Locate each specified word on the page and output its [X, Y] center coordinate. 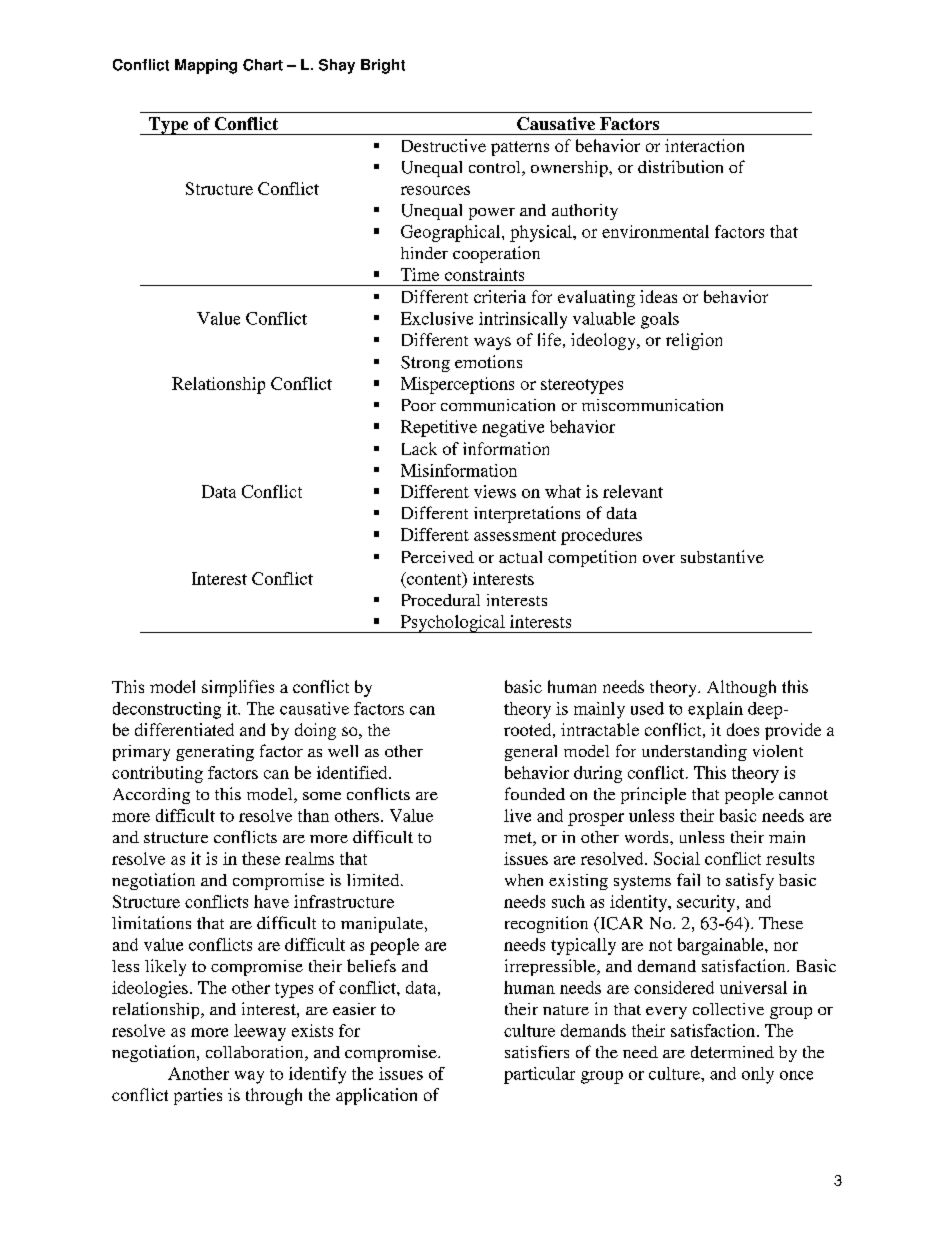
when [524, 880]
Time [420, 274]
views [495, 491]
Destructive [444, 145]
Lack [419, 448]
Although [741, 688]
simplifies [238, 688]
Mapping [206, 66]
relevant [633, 491]
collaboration [256, 1053]
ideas [658, 296]
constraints [484, 274]
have [271, 901]
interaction [704, 145]
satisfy [750, 881]
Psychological [452, 624]
